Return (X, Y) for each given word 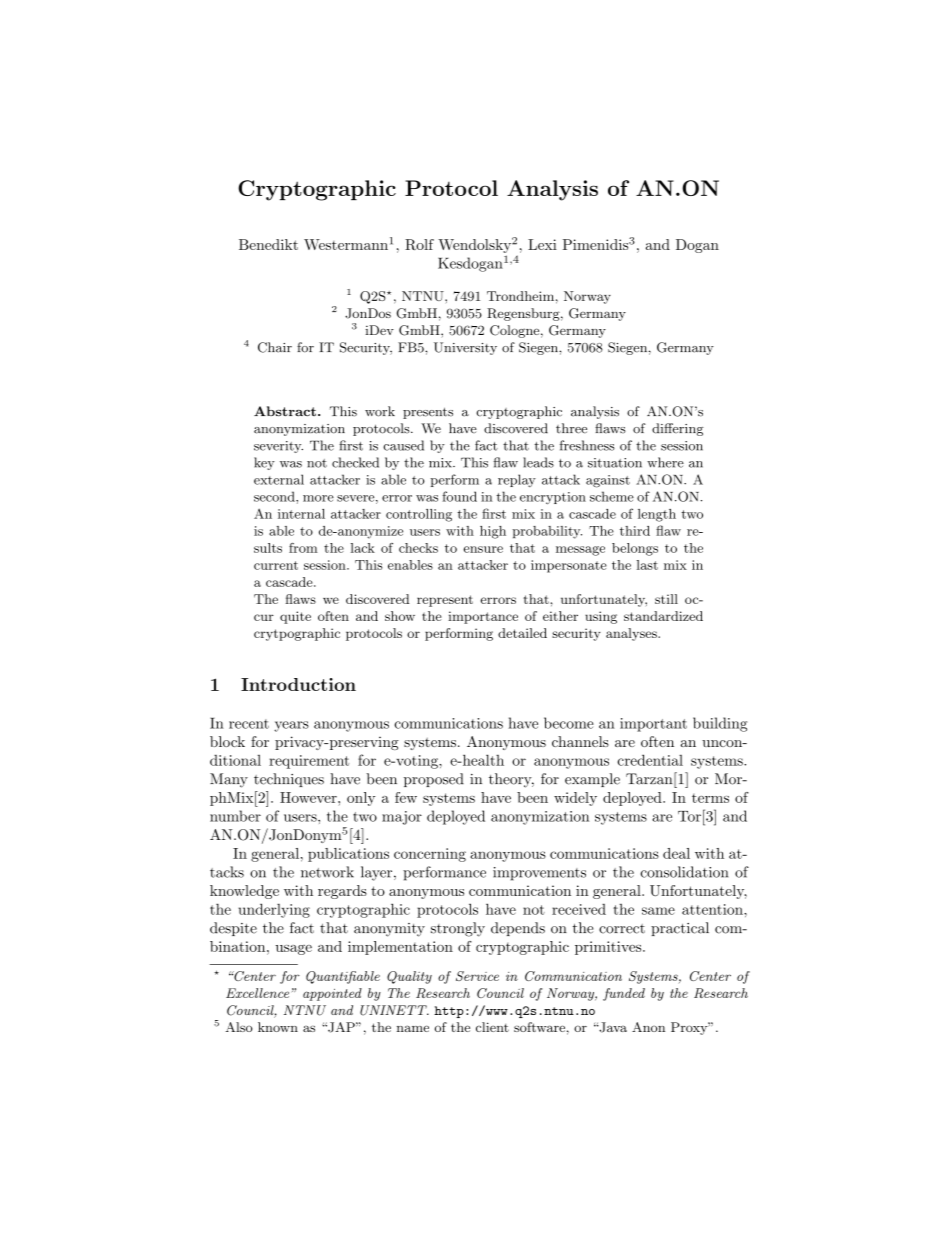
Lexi (542, 244)
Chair (275, 347)
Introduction (298, 684)
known (278, 1027)
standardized (663, 616)
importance (483, 617)
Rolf (419, 244)
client (492, 1027)
